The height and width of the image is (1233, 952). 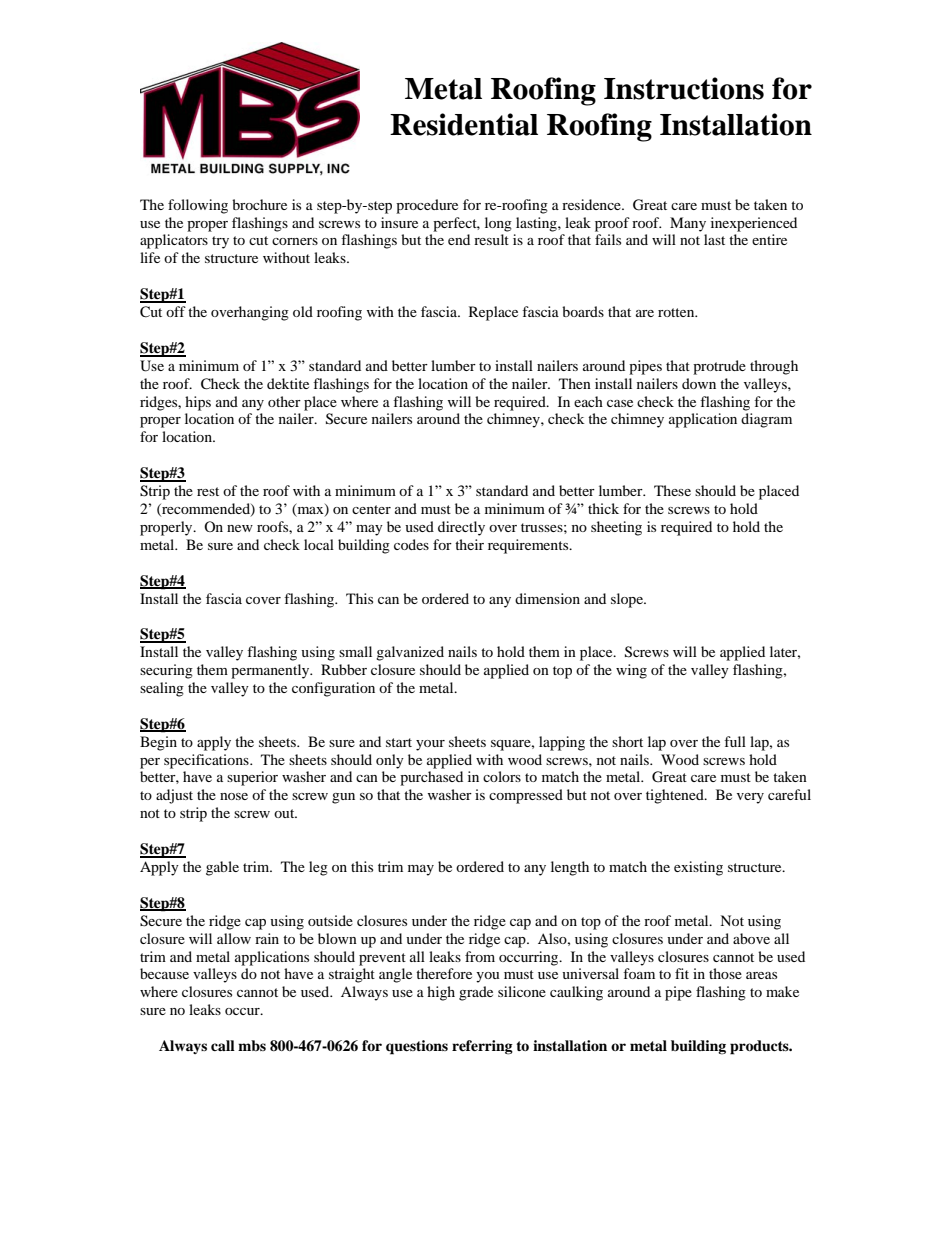 I want to click on grade, so click(x=476, y=993).
